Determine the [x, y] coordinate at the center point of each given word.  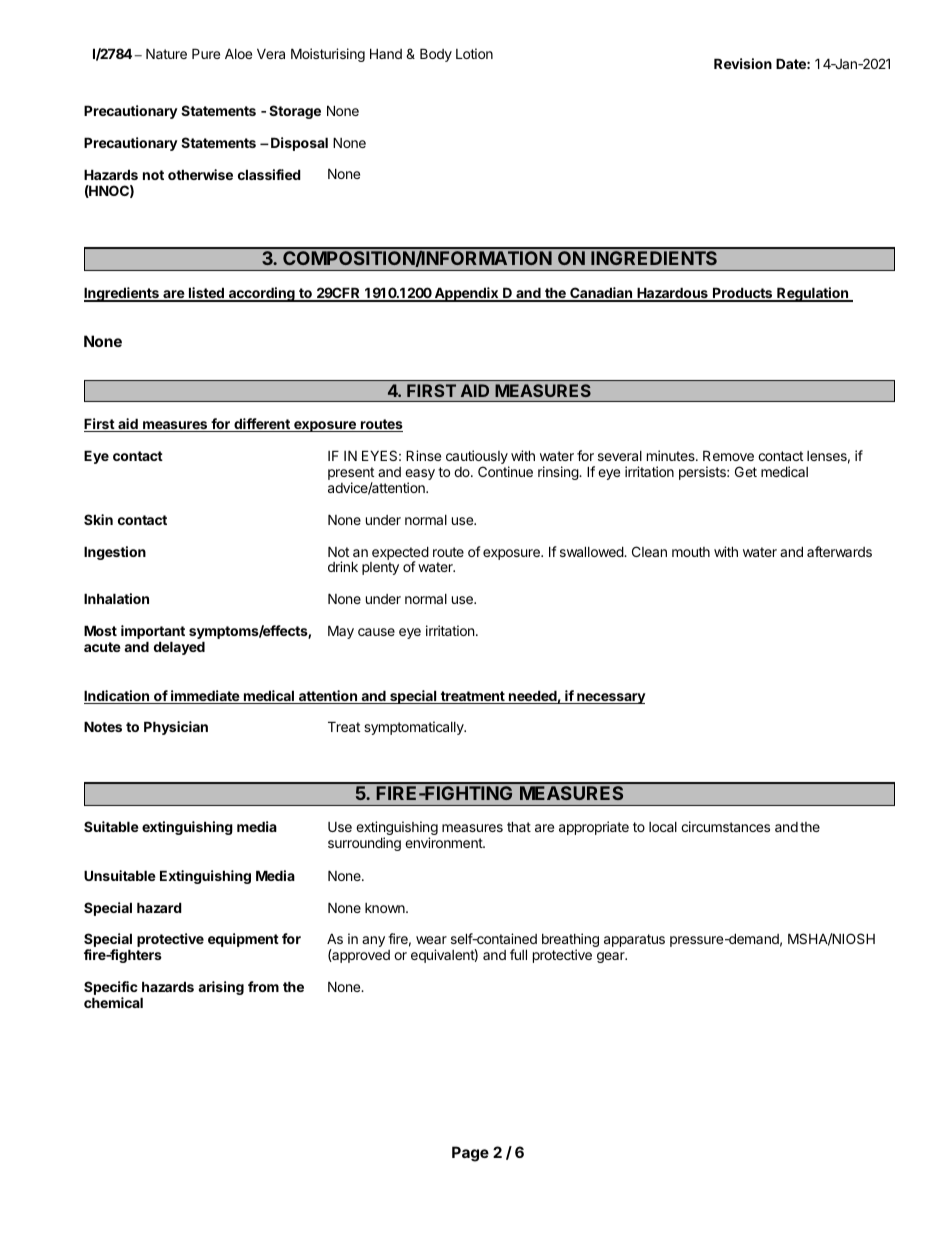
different [262, 425]
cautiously [477, 458]
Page [470, 1154]
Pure [206, 53]
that [519, 826]
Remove [728, 455]
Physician [176, 728]
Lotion [474, 53]
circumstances [725, 826]
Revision [743, 63]
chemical [113, 1002]
